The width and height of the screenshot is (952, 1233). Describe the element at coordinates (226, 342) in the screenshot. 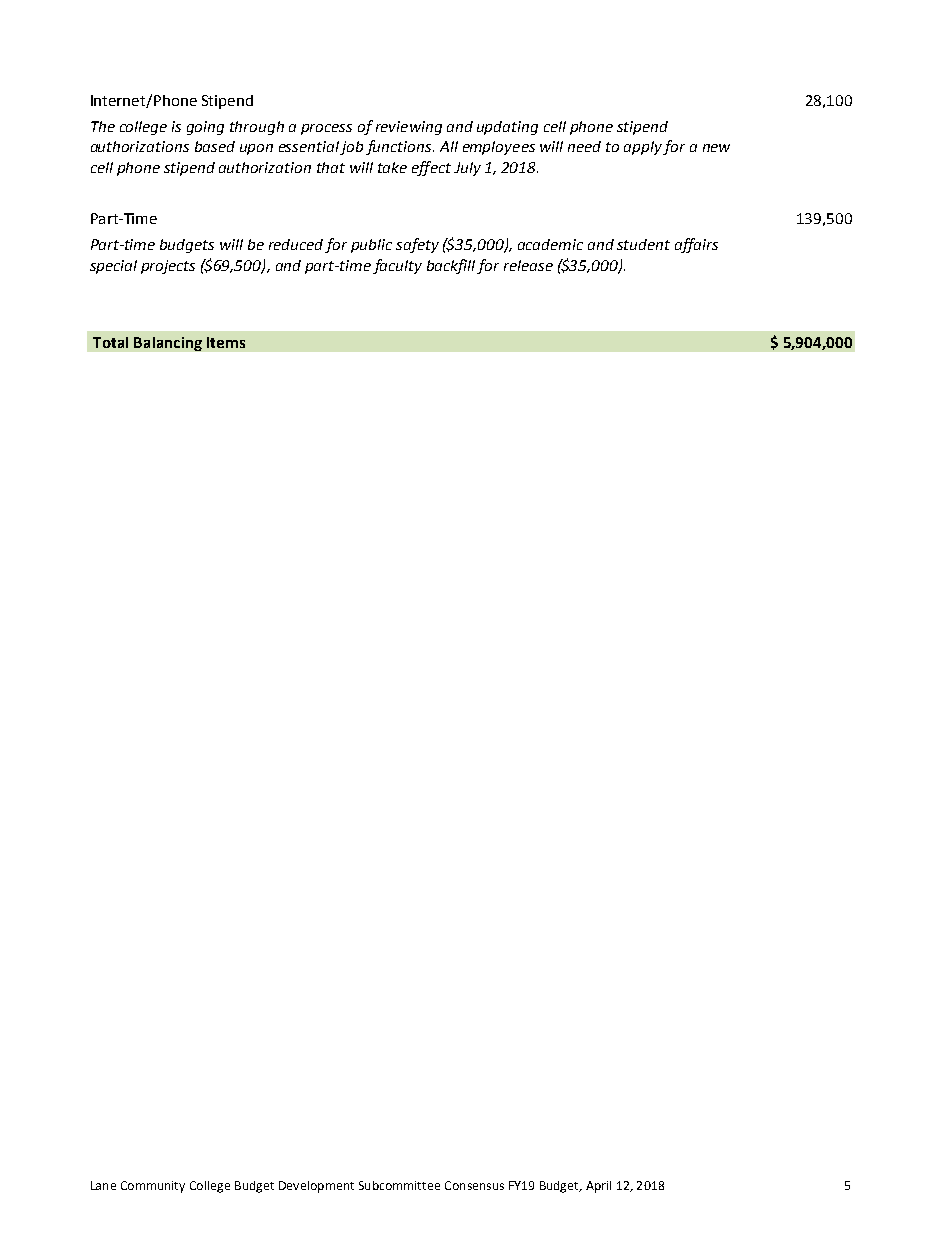

I see `Items` at that location.
